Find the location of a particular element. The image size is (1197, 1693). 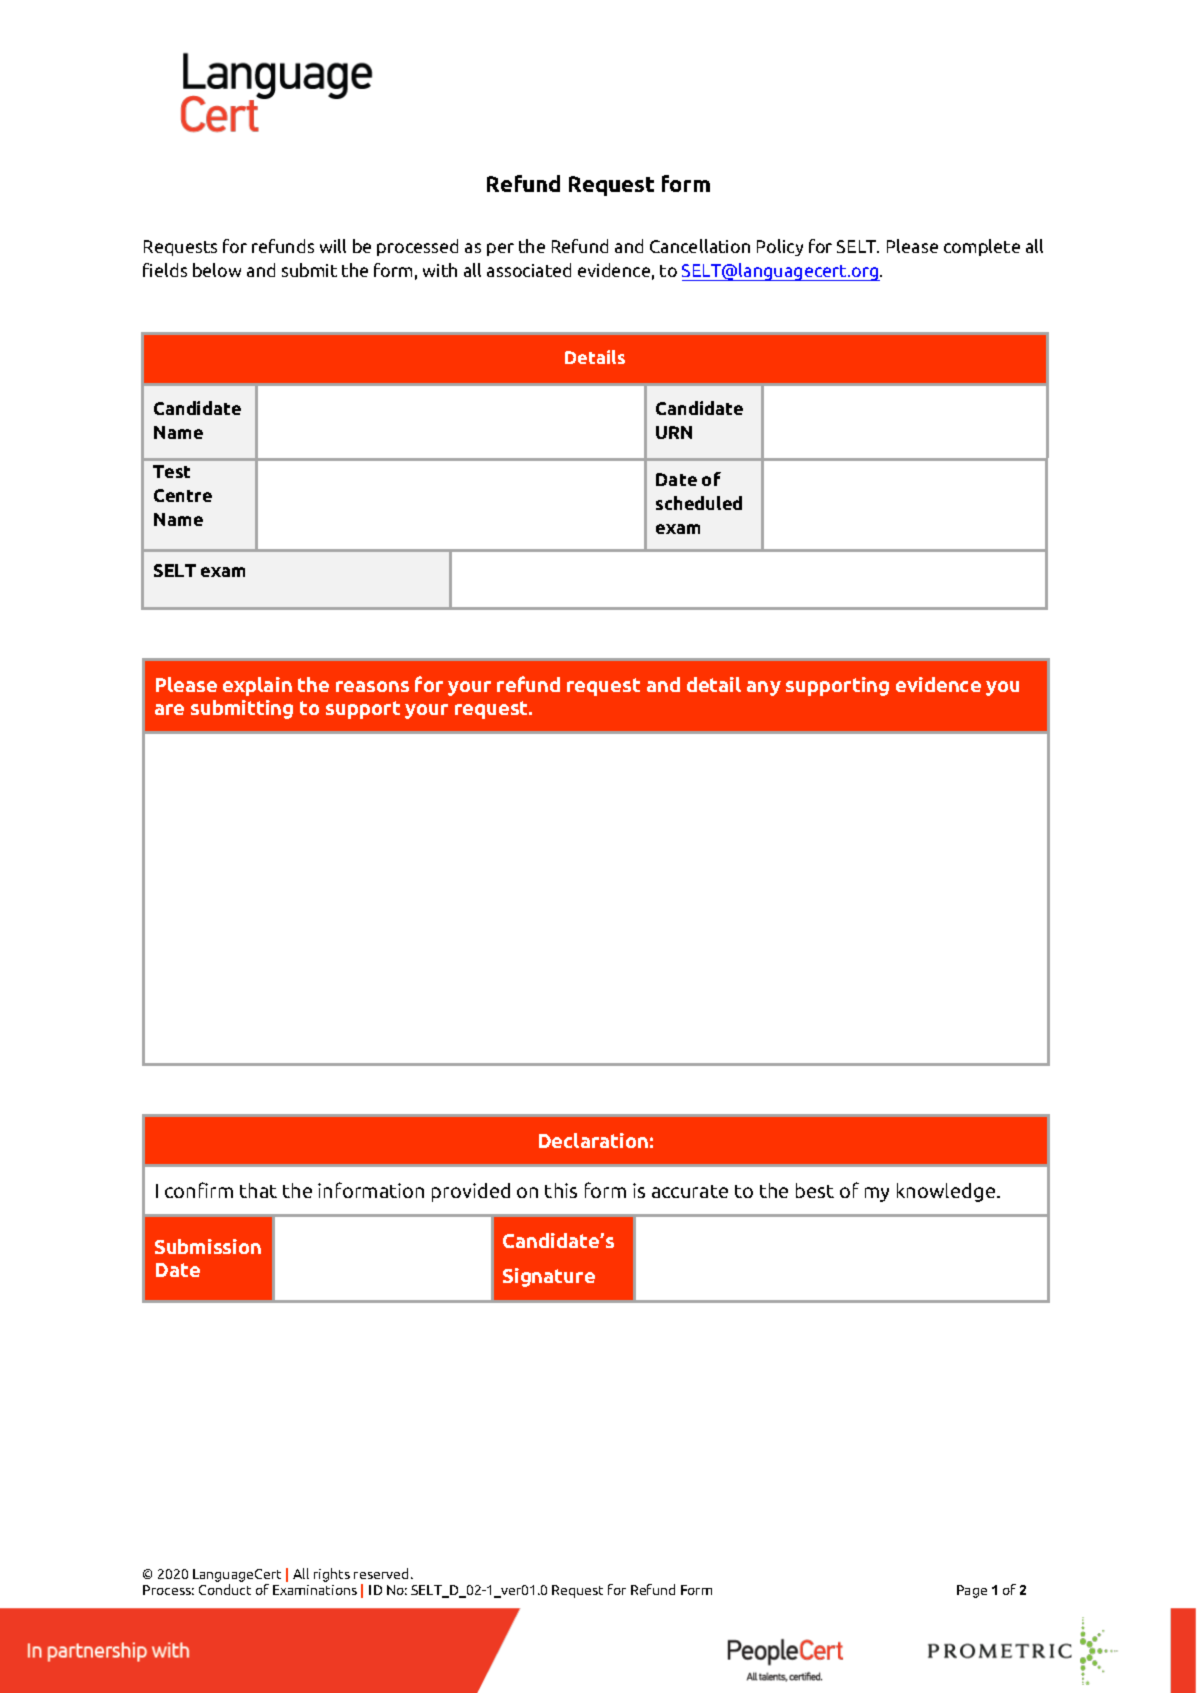

any is located at coordinates (764, 688).
